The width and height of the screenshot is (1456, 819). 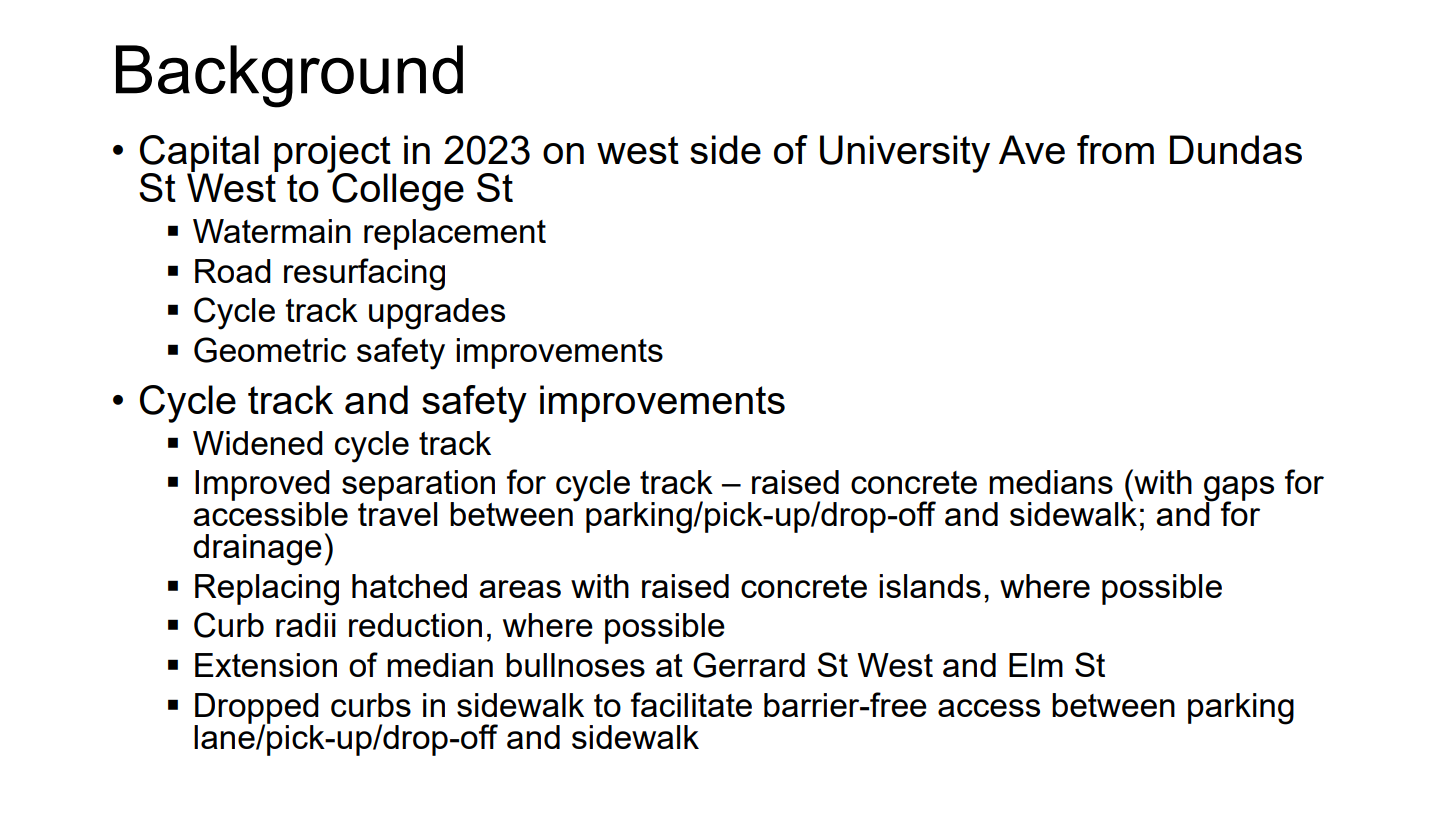 What do you see at coordinates (364, 274) in the screenshot?
I see `resurfacing` at bounding box center [364, 274].
